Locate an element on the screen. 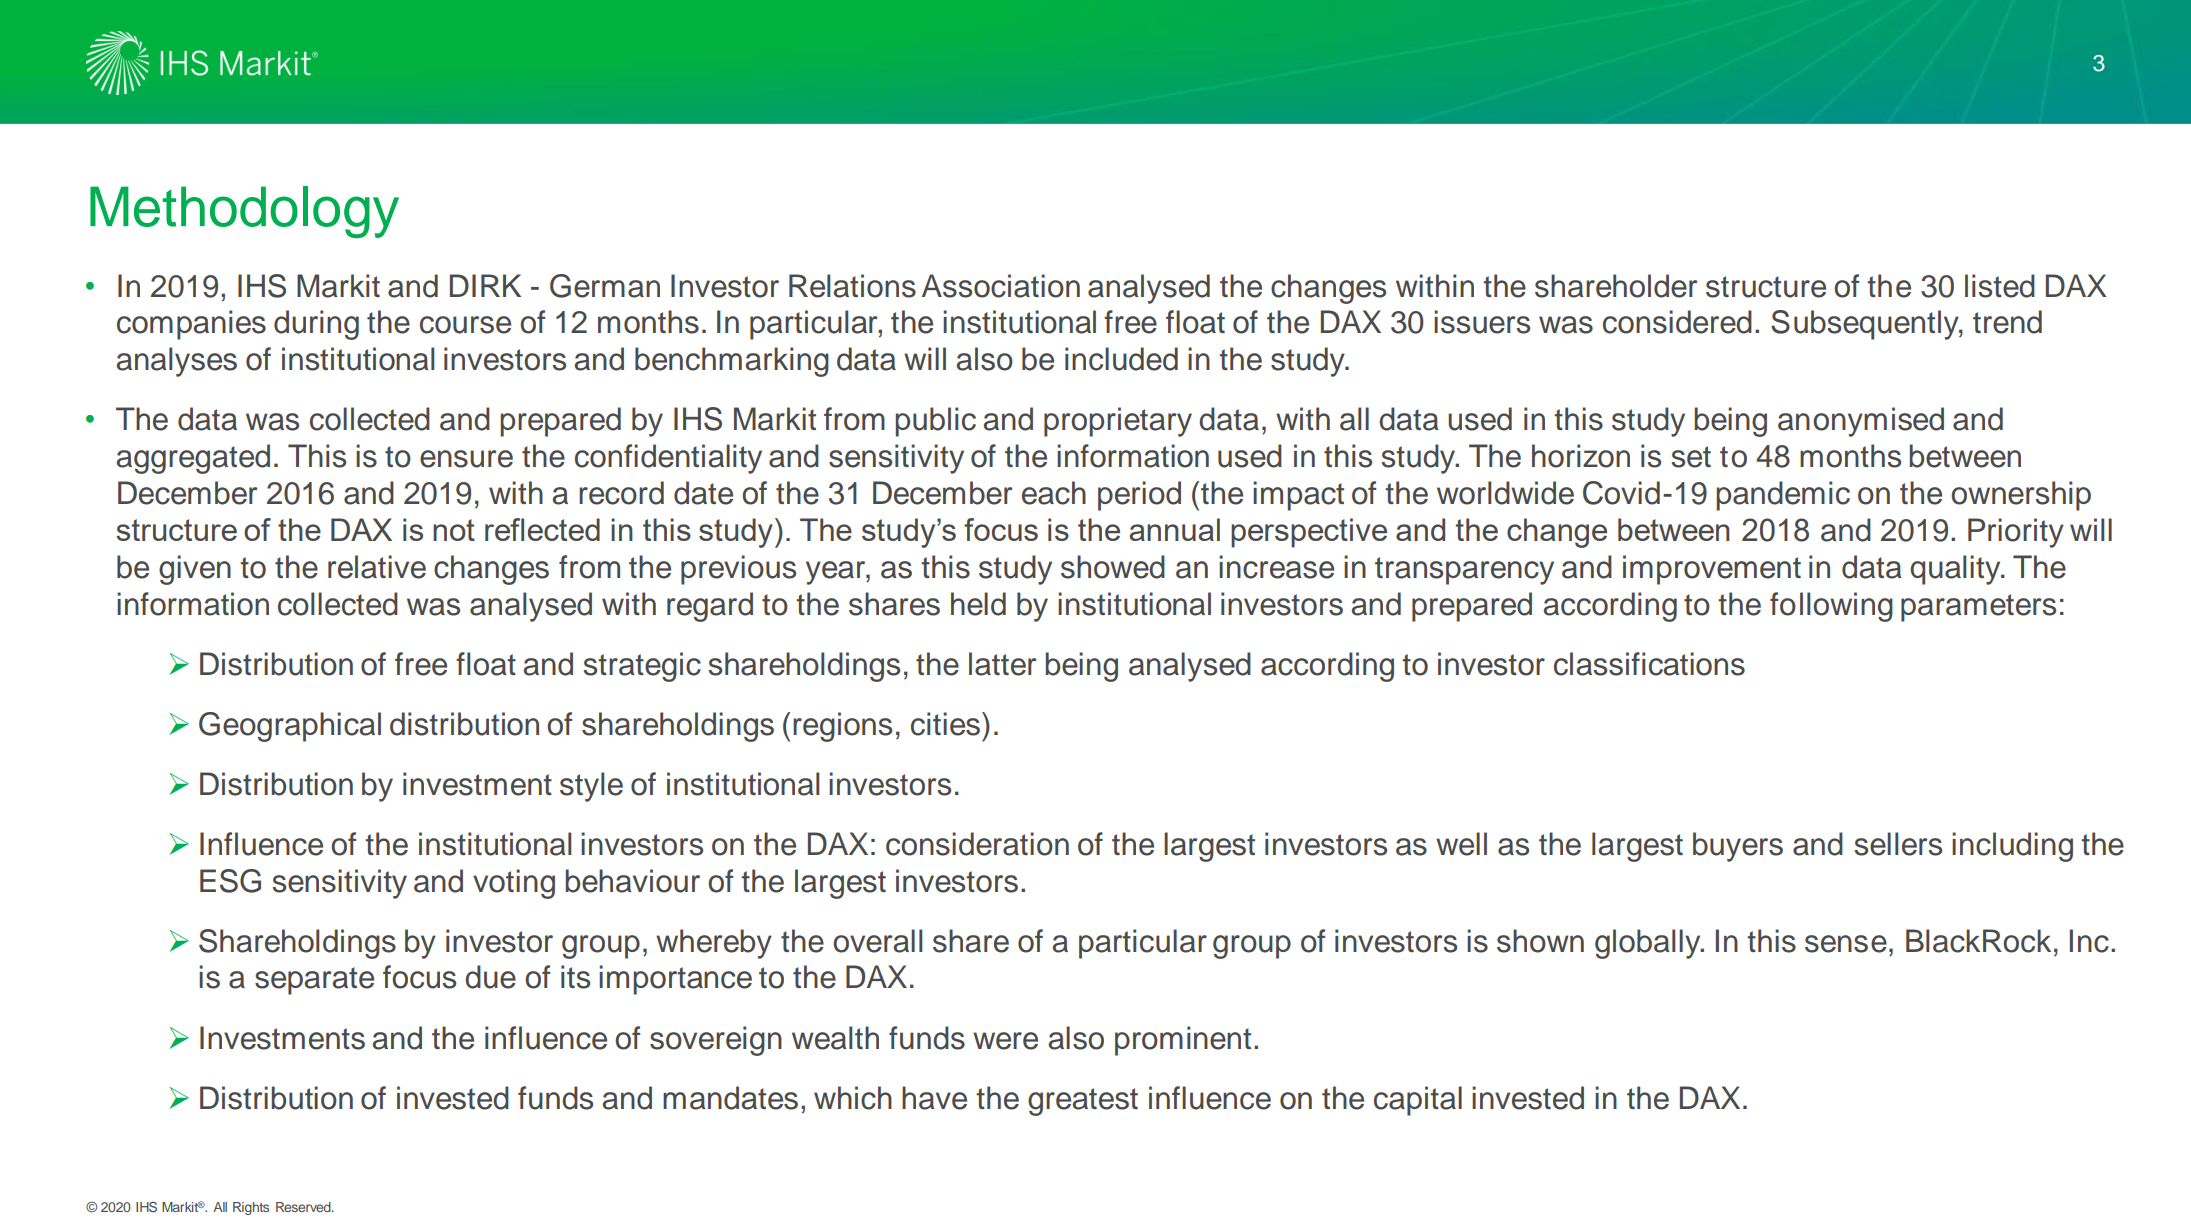 The height and width of the screenshot is (1232, 2191). anonymised is located at coordinates (1861, 422).
